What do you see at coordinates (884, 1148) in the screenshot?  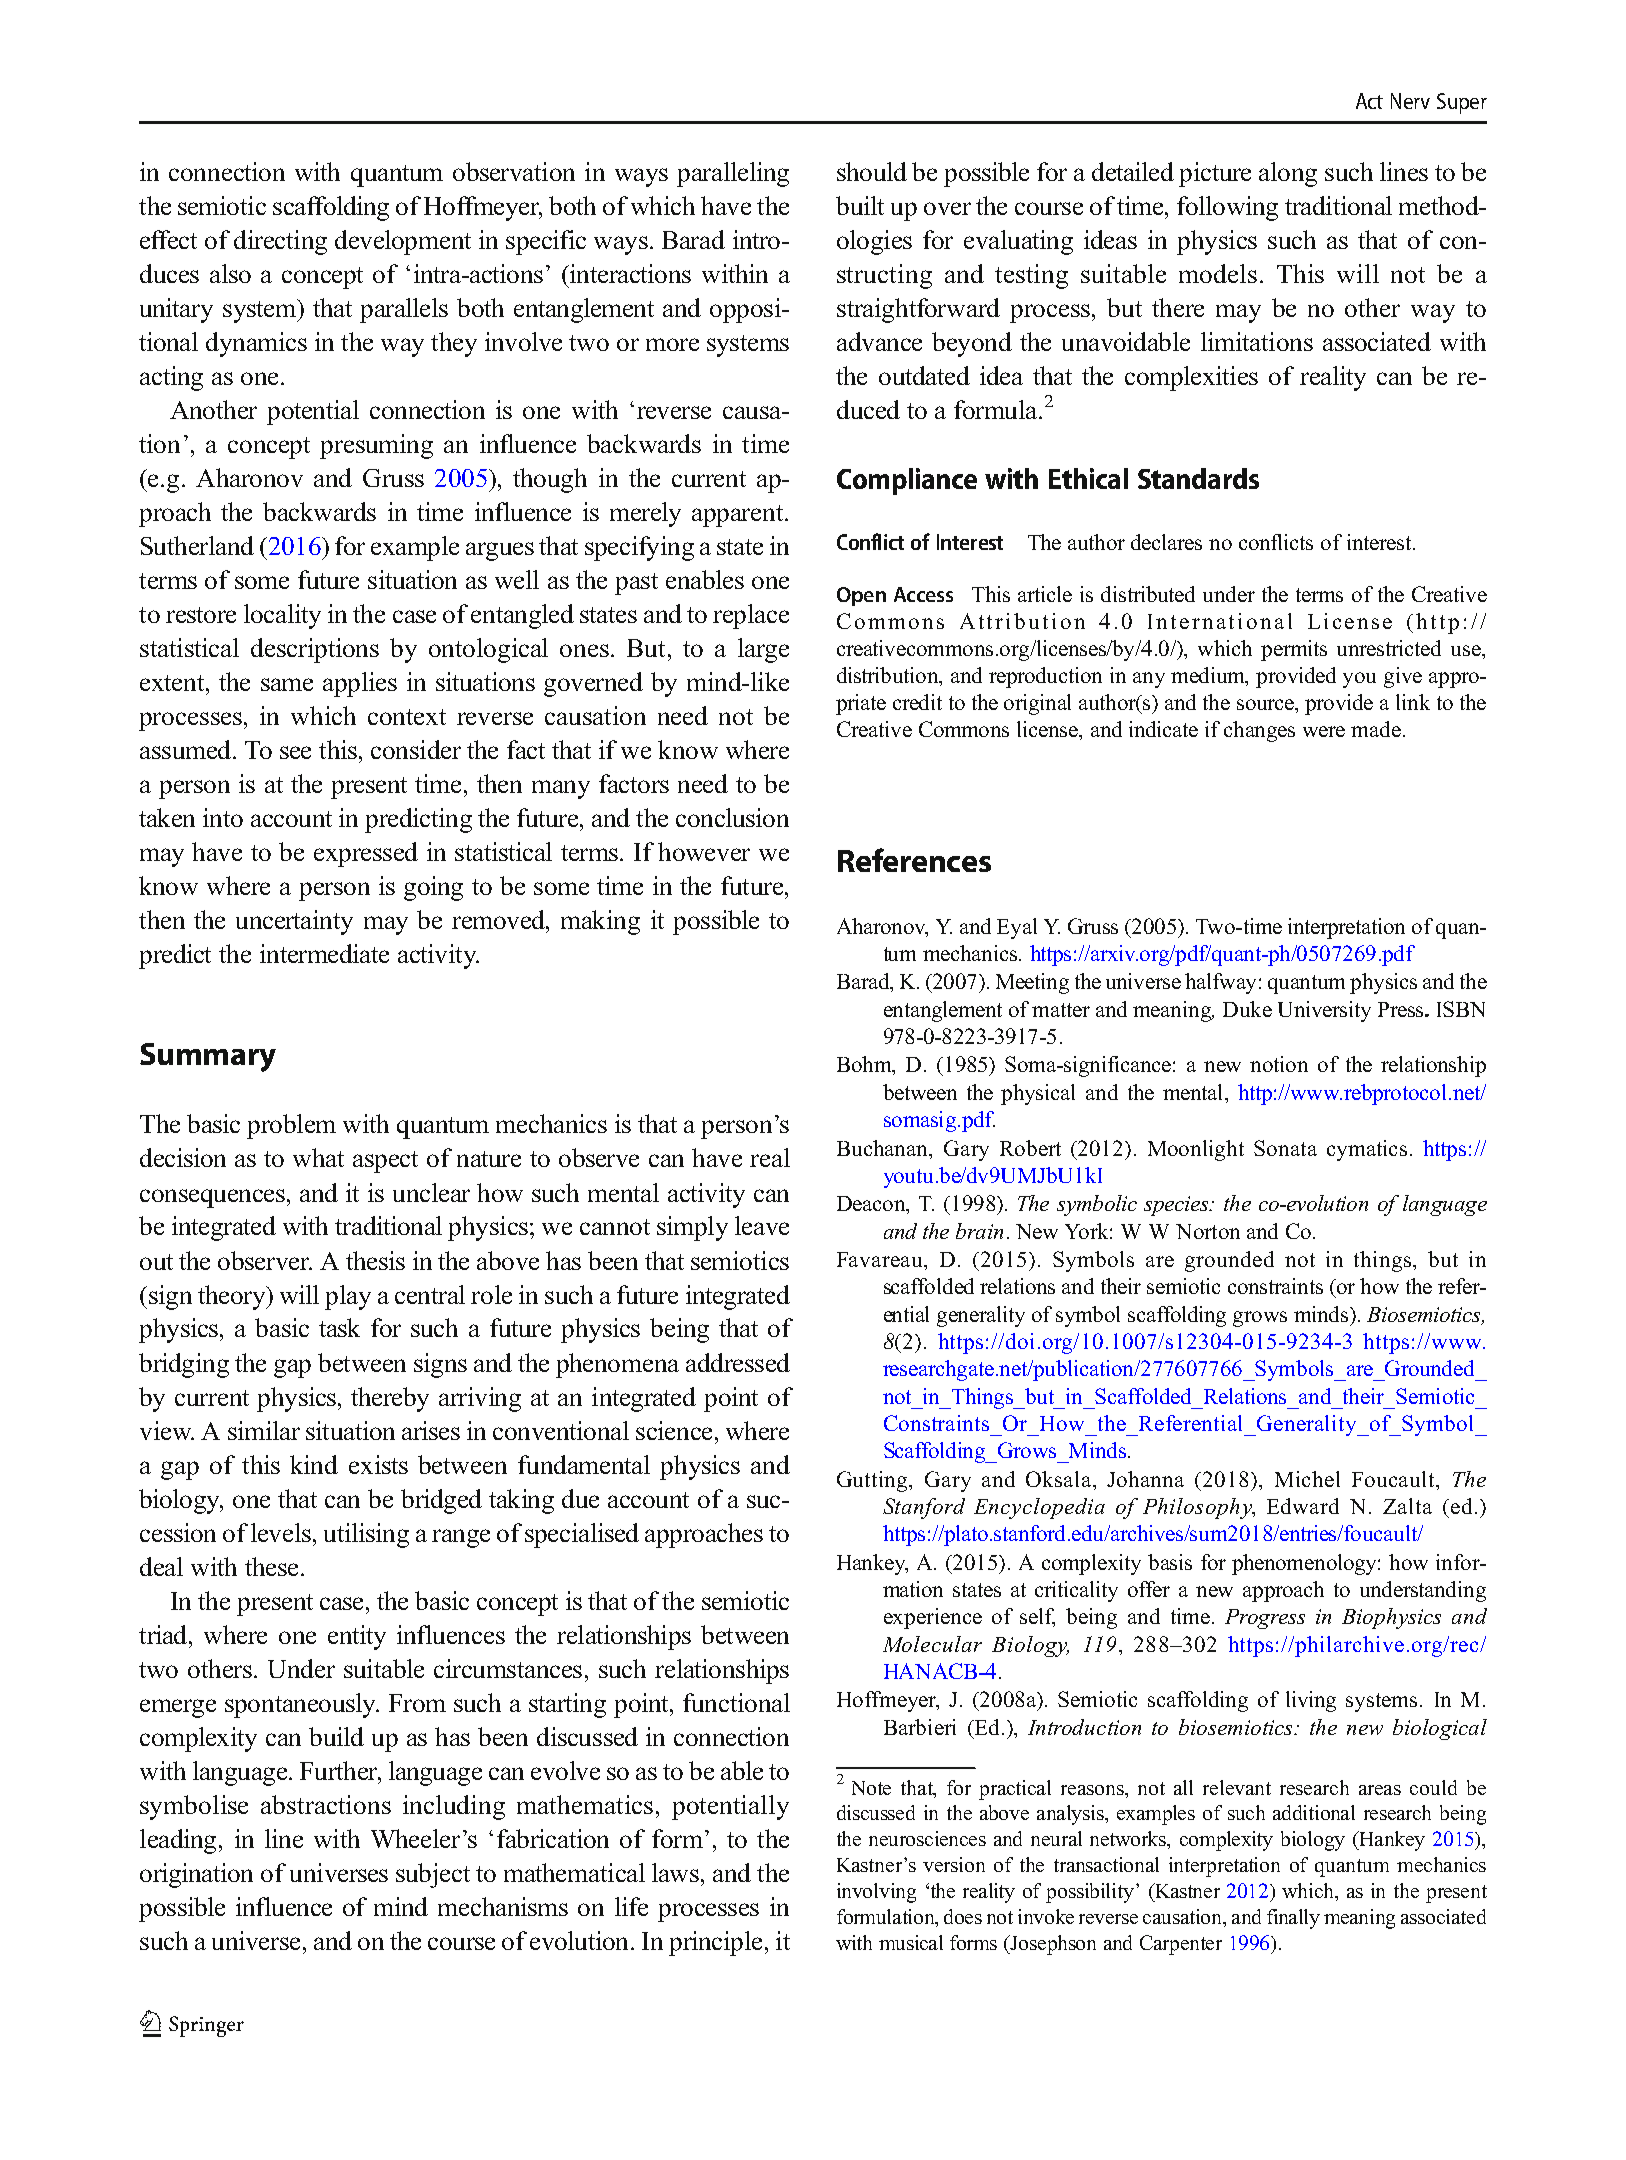 I see `Buchanan` at bounding box center [884, 1148].
